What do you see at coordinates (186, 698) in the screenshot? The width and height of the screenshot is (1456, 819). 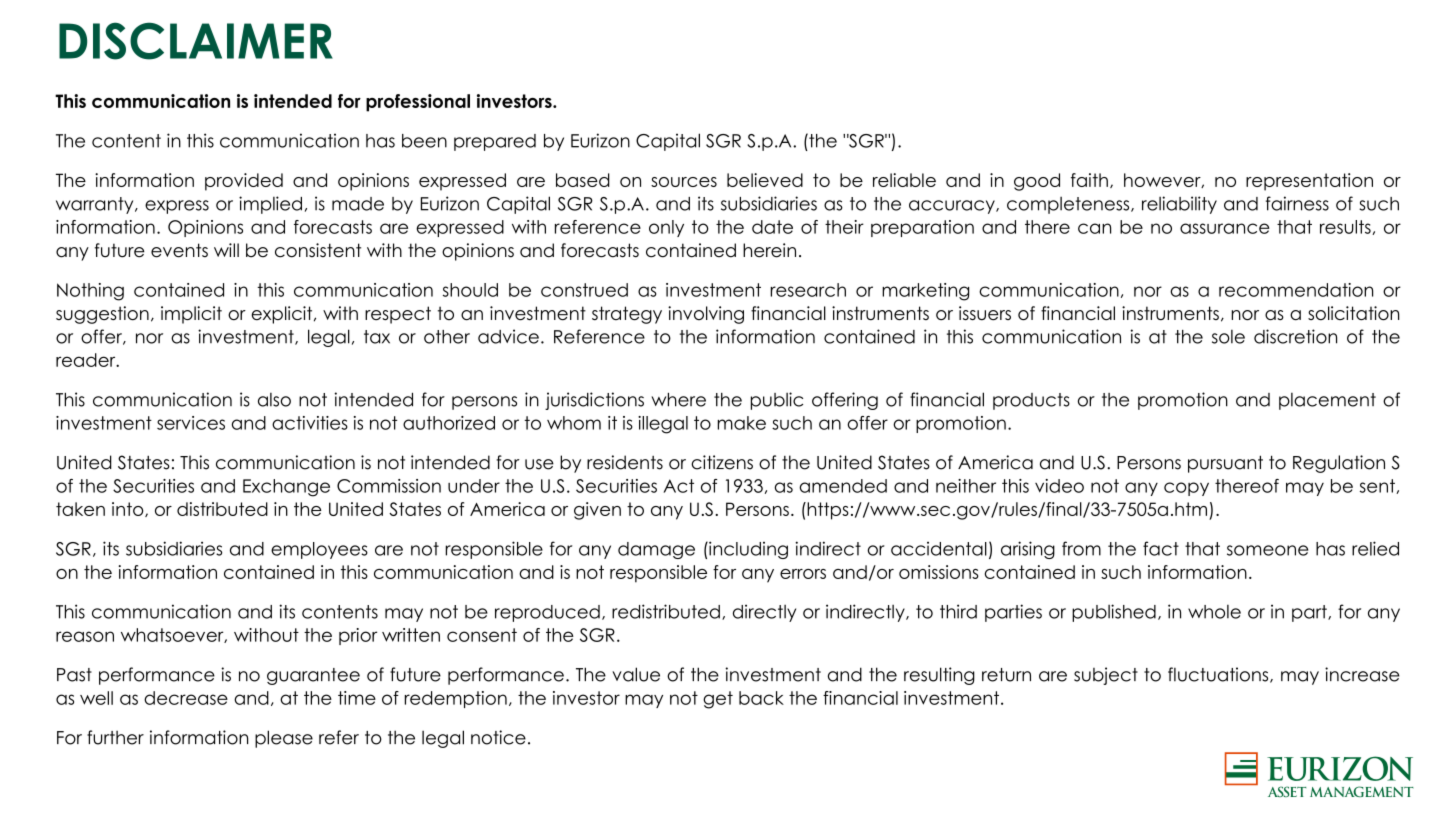 I see `decrease` at bounding box center [186, 698].
